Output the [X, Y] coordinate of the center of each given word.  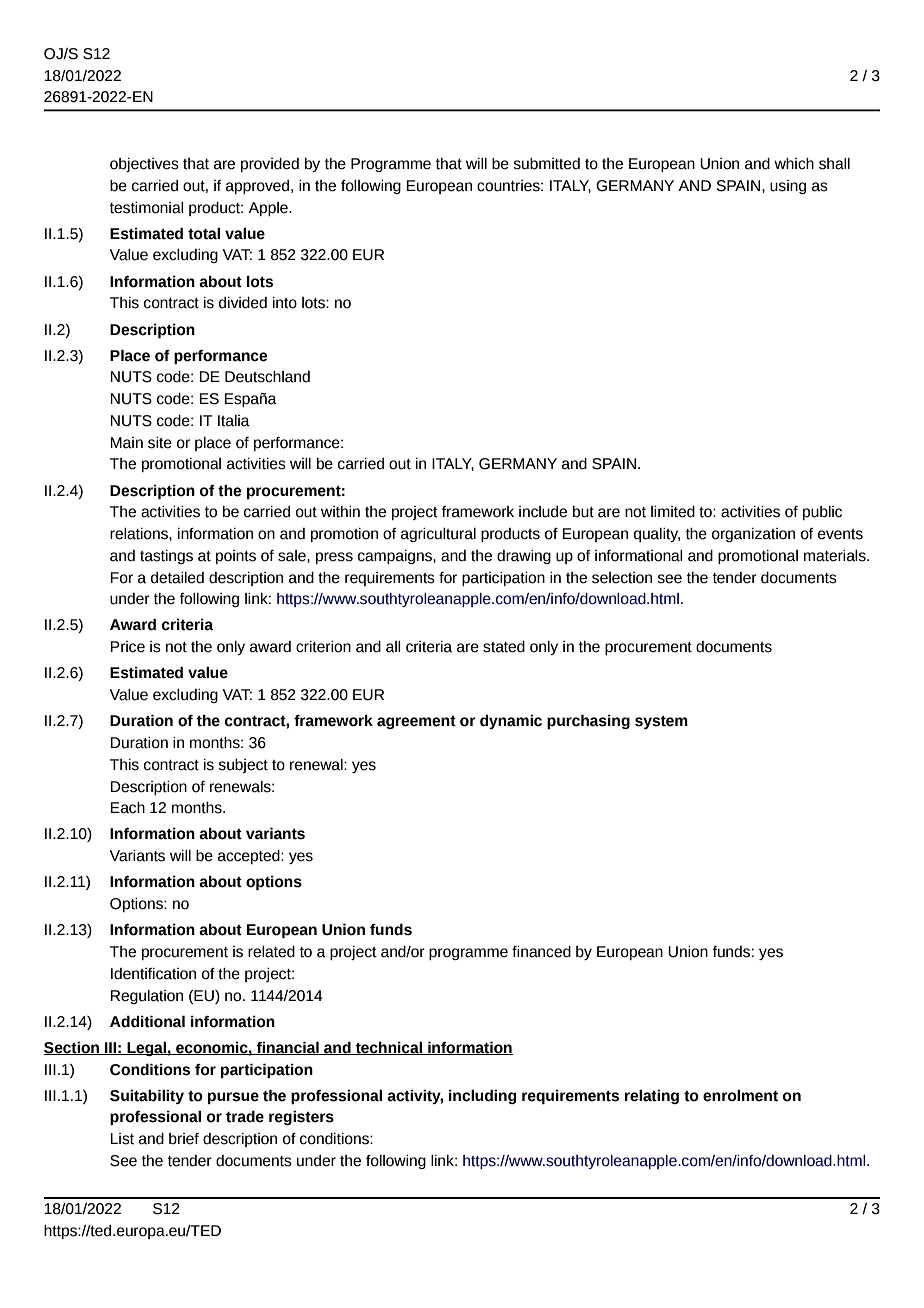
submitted [546, 164]
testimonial [147, 208]
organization [753, 535]
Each [127, 808]
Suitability [147, 1096]
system [661, 722]
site [160, 443]
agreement [416, 722]
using [788, 187]
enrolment [740, 1095]
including [483, 1096]
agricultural [438, 535]
